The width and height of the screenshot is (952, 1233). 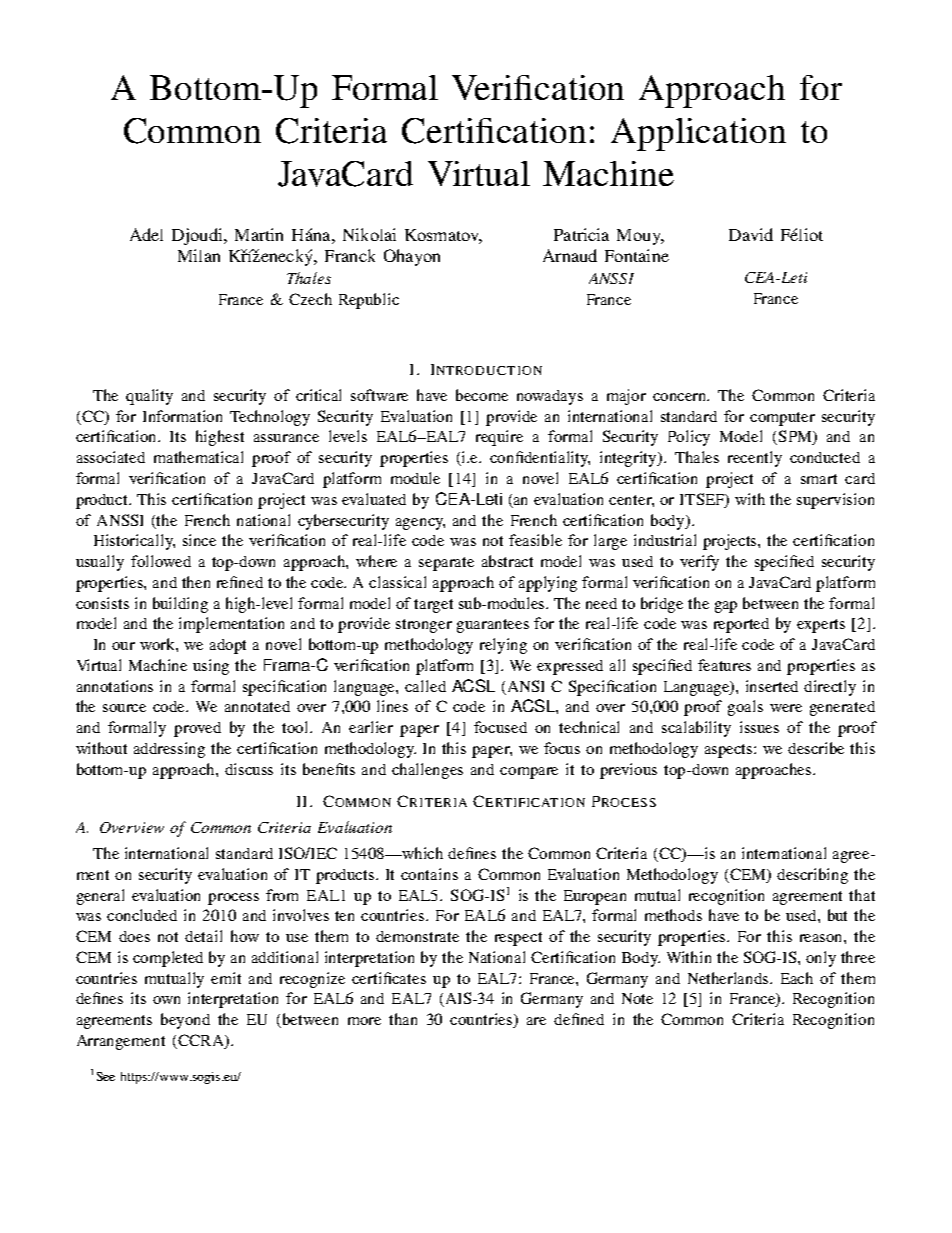 I want to click on Patricia, so click(x=581, y=234).
